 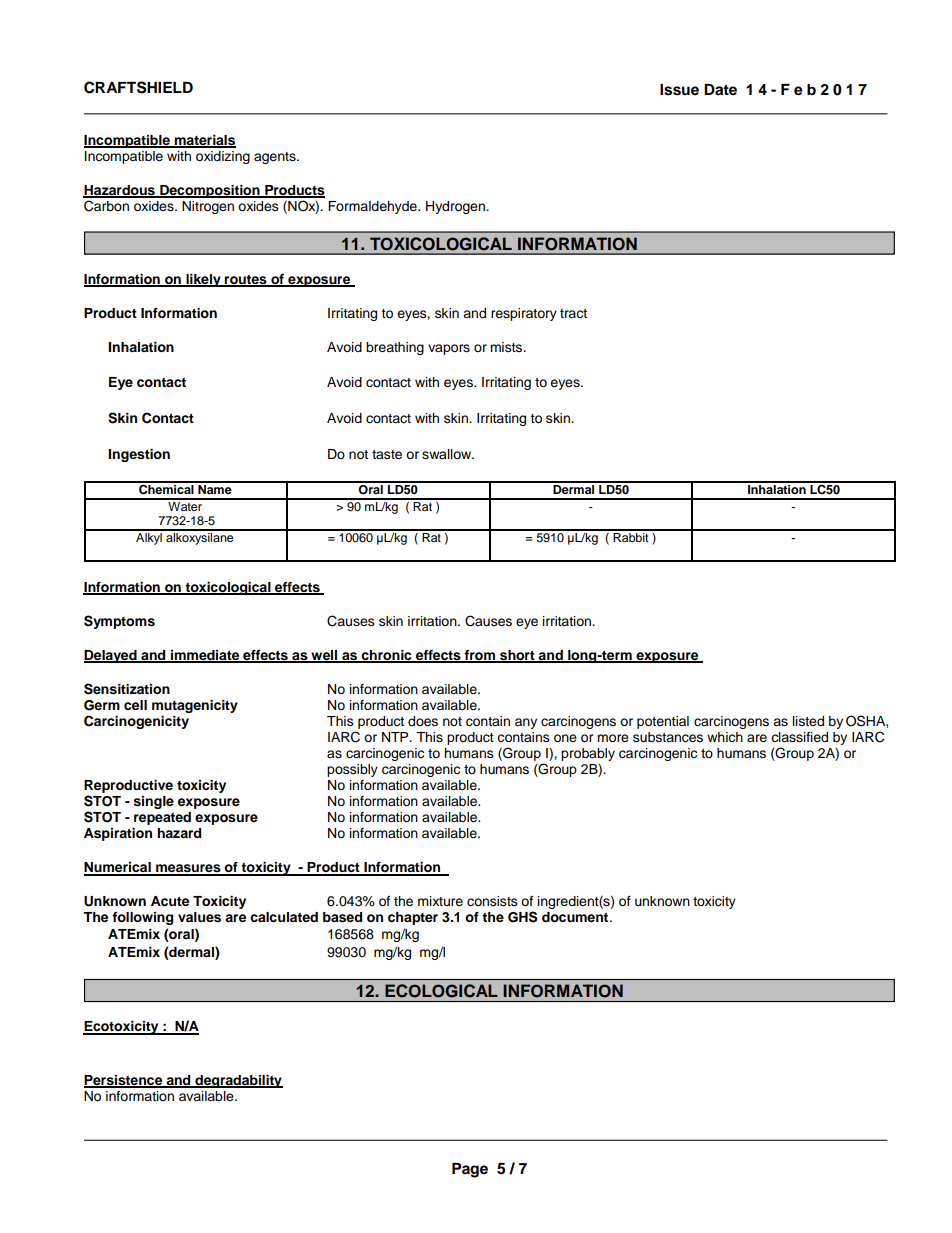 I want to click on Ingestion, so click(x=139, y=455).
